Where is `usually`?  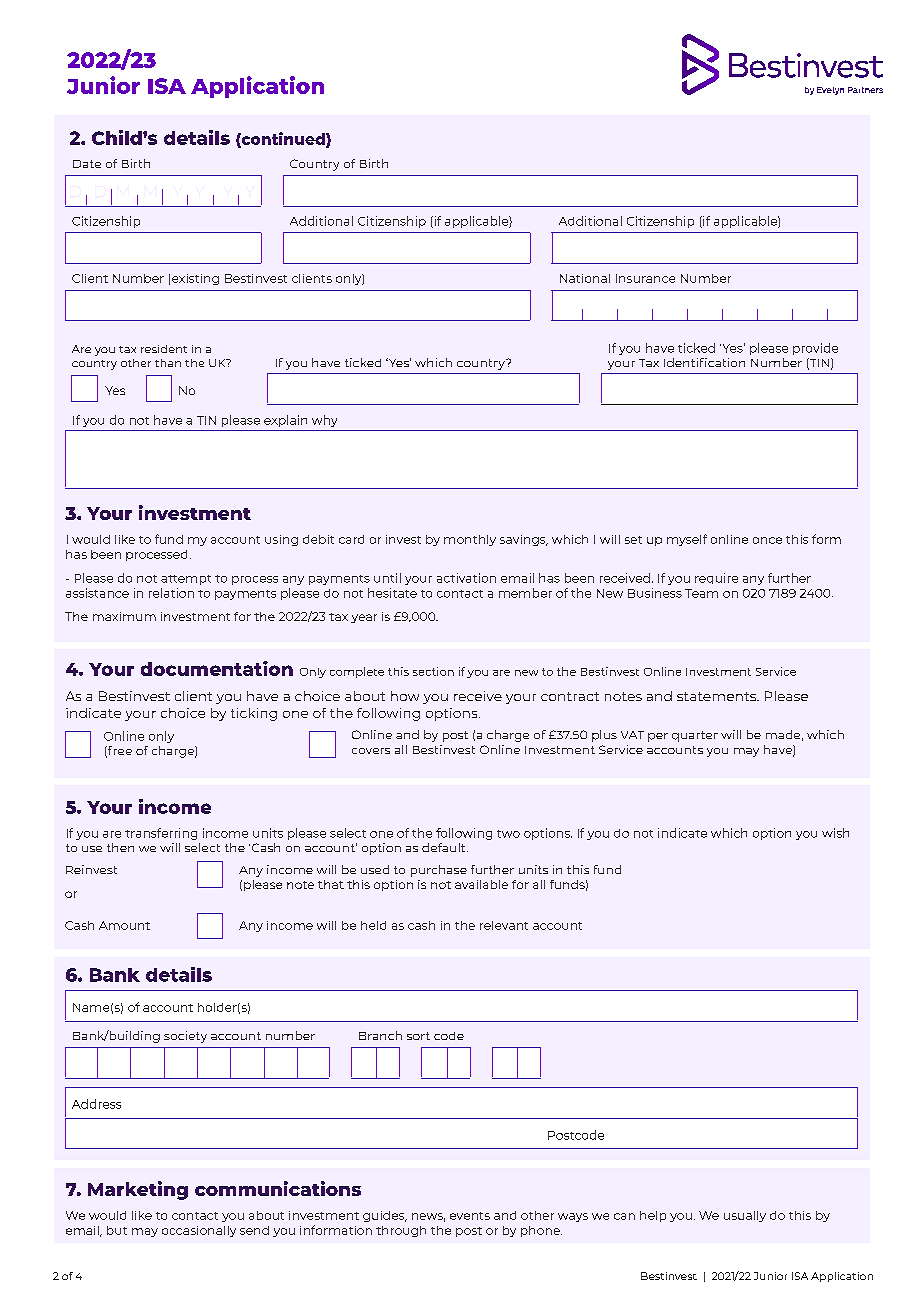 usually is located at coordinates (745, 1216).
